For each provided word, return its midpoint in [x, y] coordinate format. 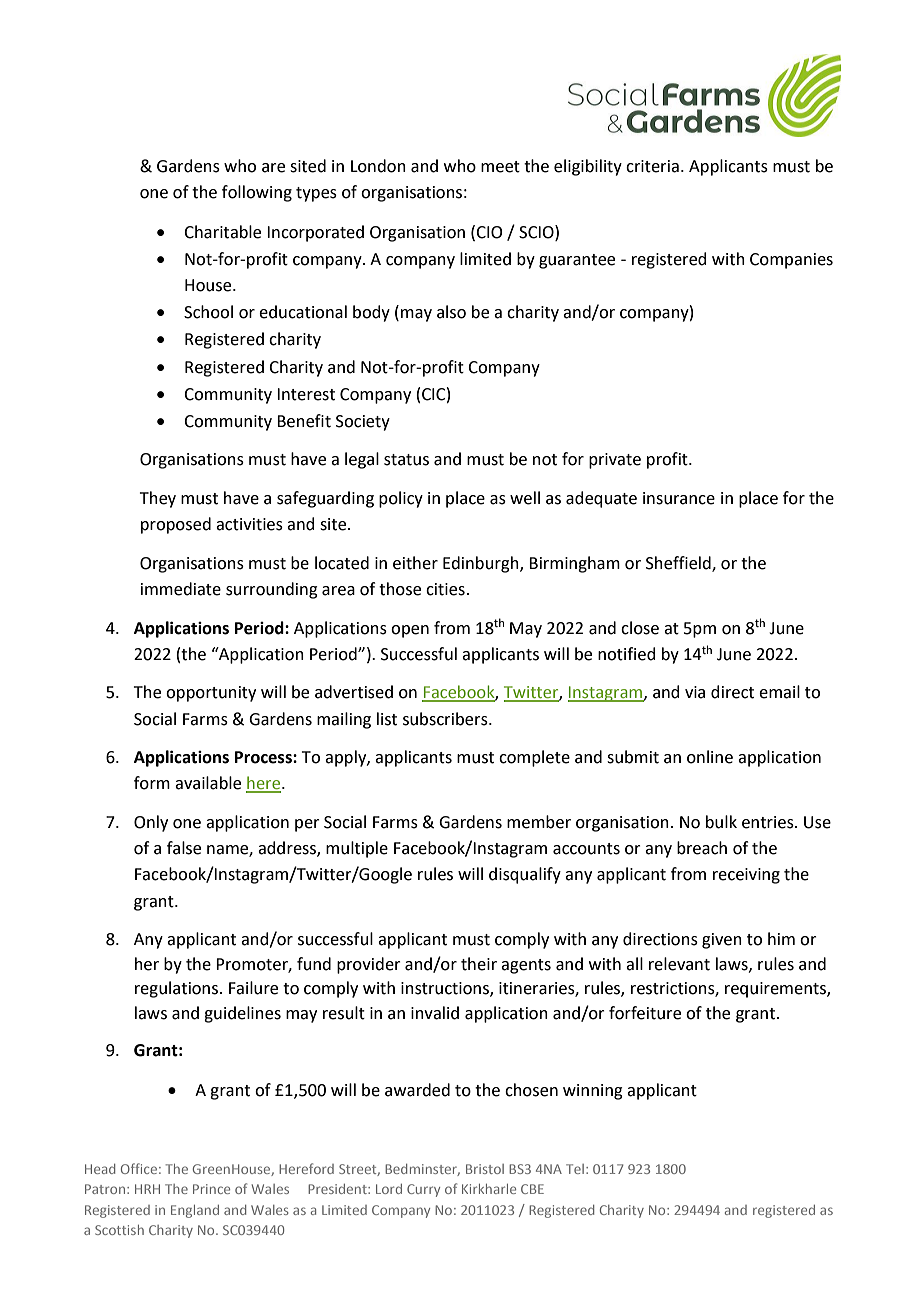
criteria [652, 166]
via [695, 692]
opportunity [211, 694]
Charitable [222, 232]
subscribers [446, 719]
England [195, 1211]
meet [500, 167]
